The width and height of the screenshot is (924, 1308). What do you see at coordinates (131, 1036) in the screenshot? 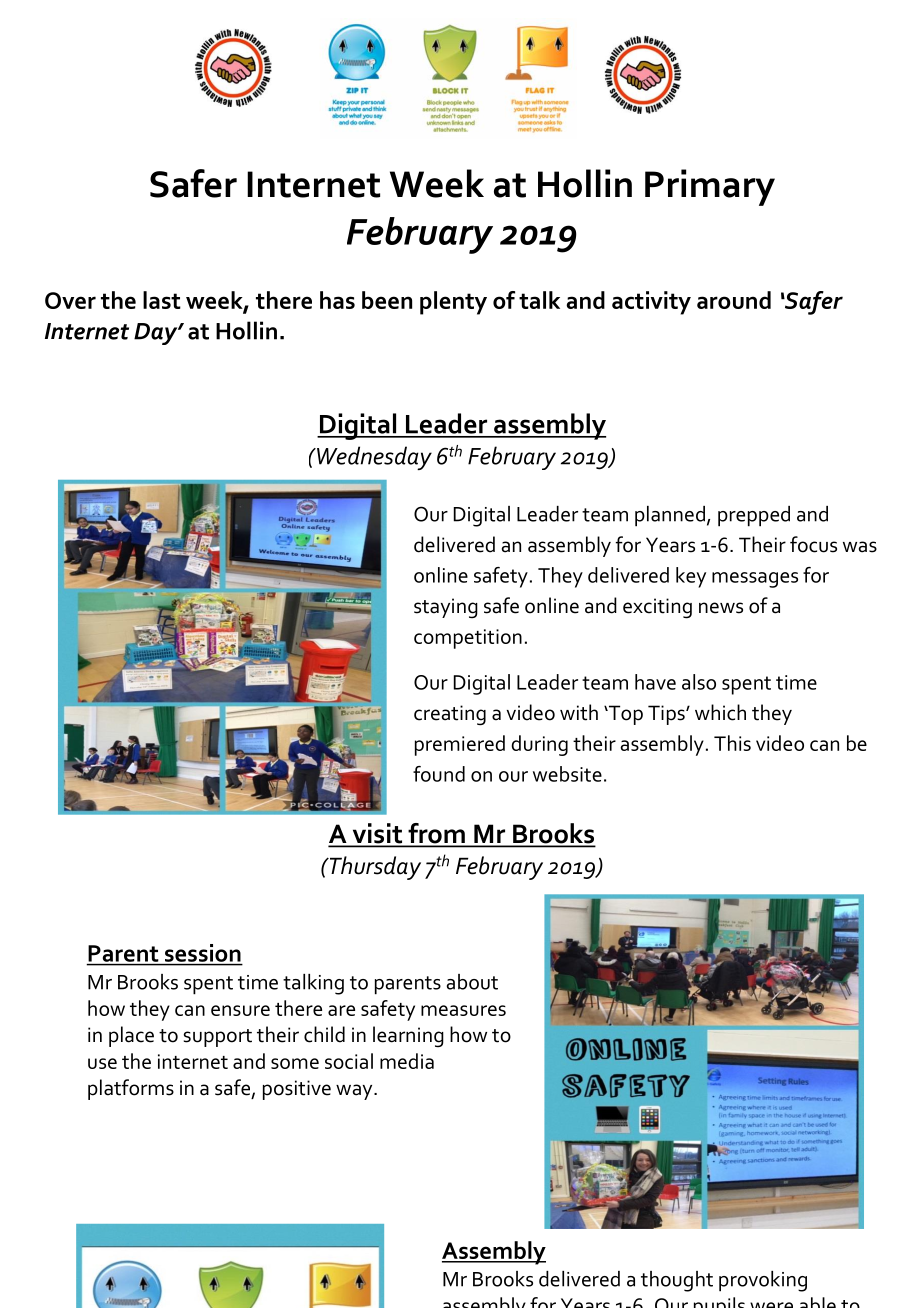
I see `place` at bounding box center [131, 1036].
